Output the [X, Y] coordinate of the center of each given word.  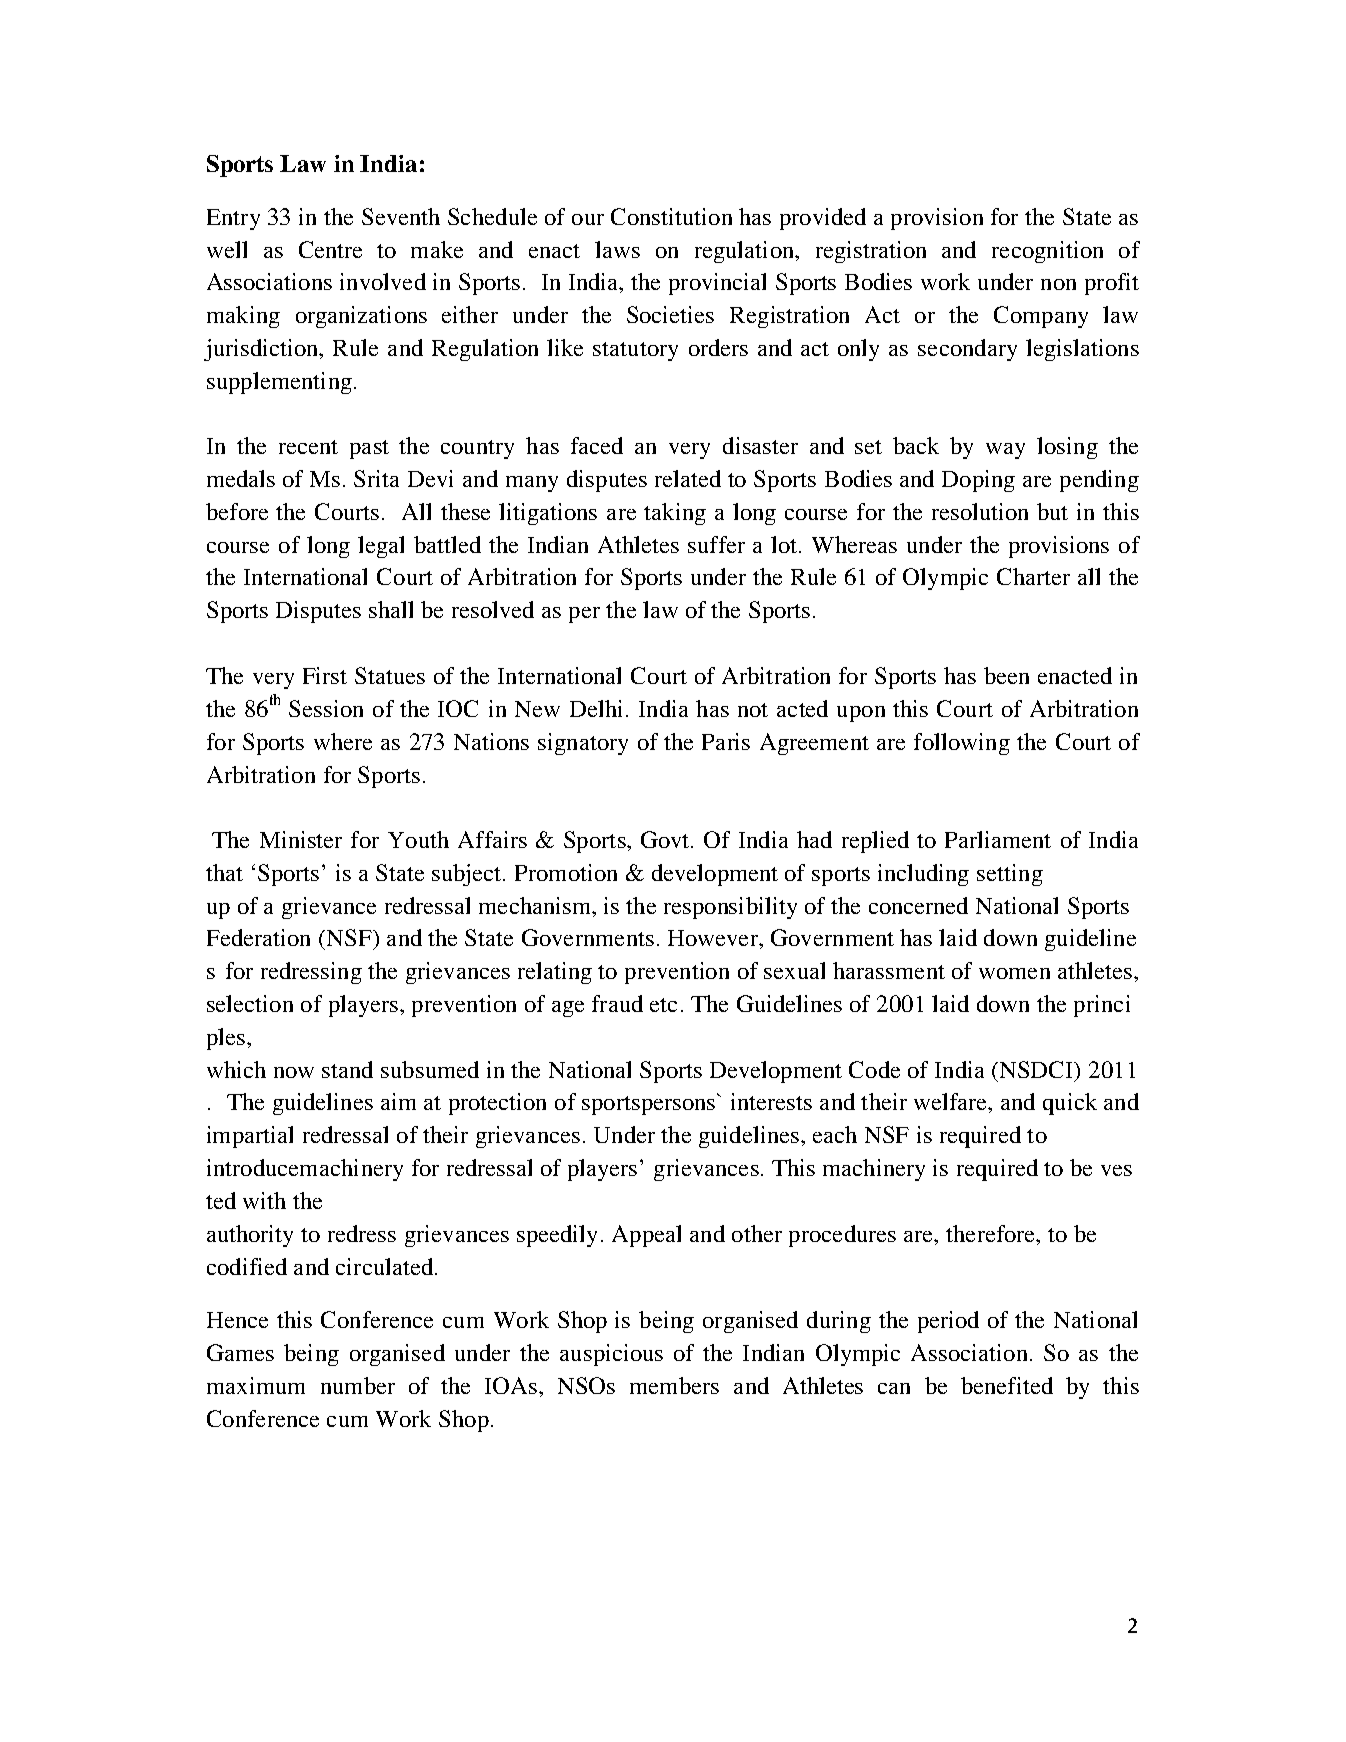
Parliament [998, 839]
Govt [666, 839]
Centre [330, 249]
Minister [301, 839]
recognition [1047, 252]
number [358, 1385]
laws [617, 249]
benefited [1007, 1385]
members [674, 1385]
